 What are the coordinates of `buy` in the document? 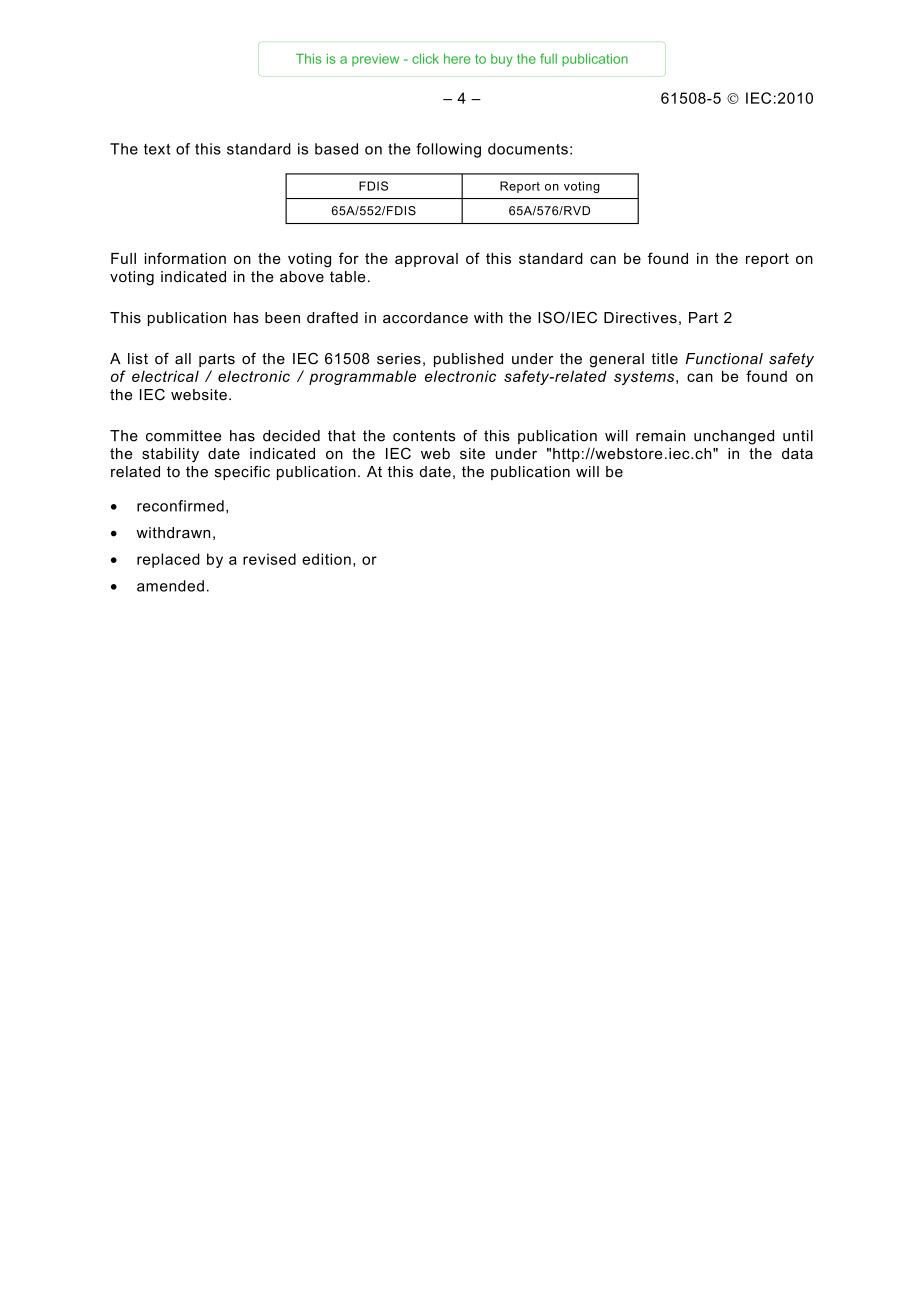 It's located at (502, 60).
